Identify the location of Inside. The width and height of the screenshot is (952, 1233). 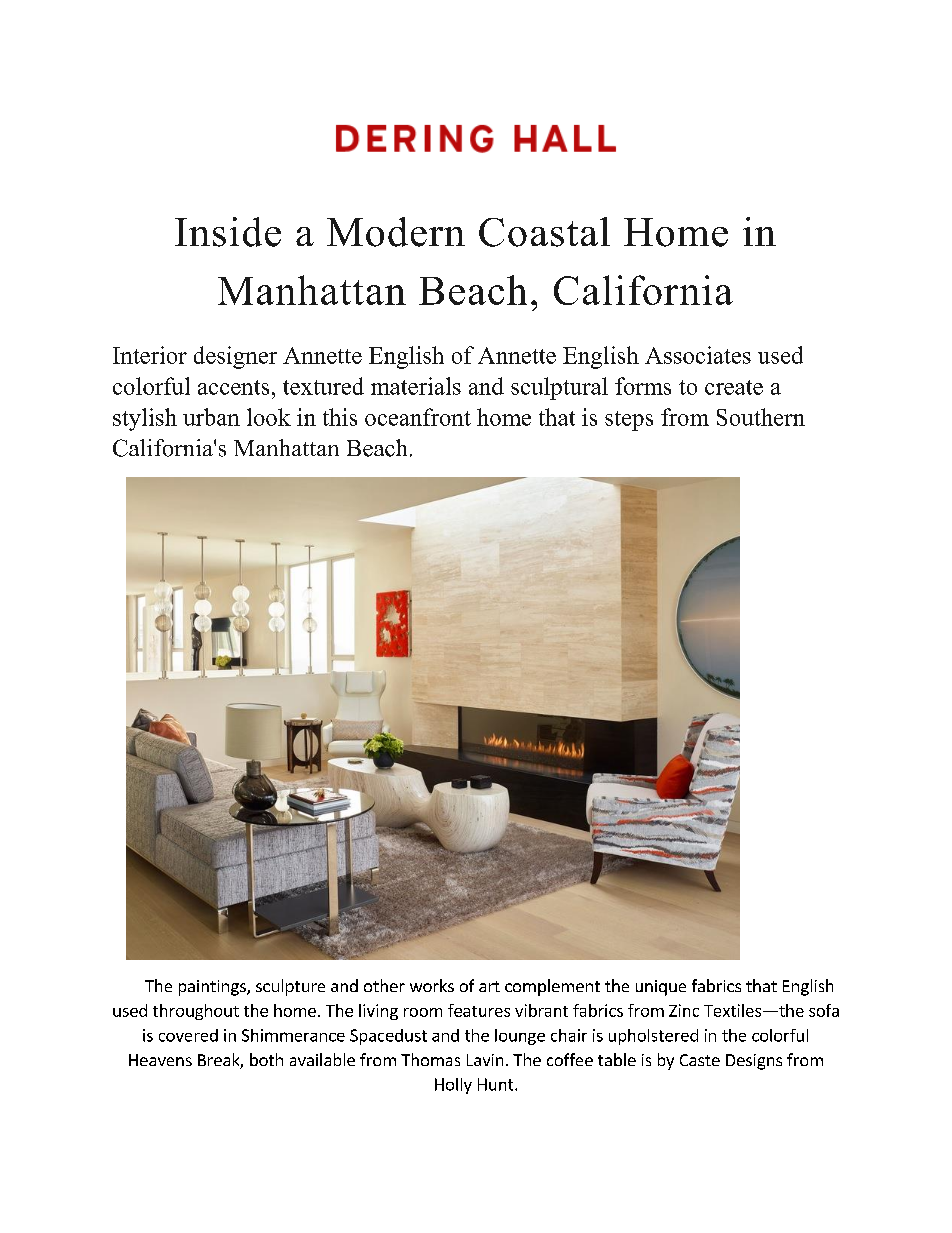
(228, 232).
